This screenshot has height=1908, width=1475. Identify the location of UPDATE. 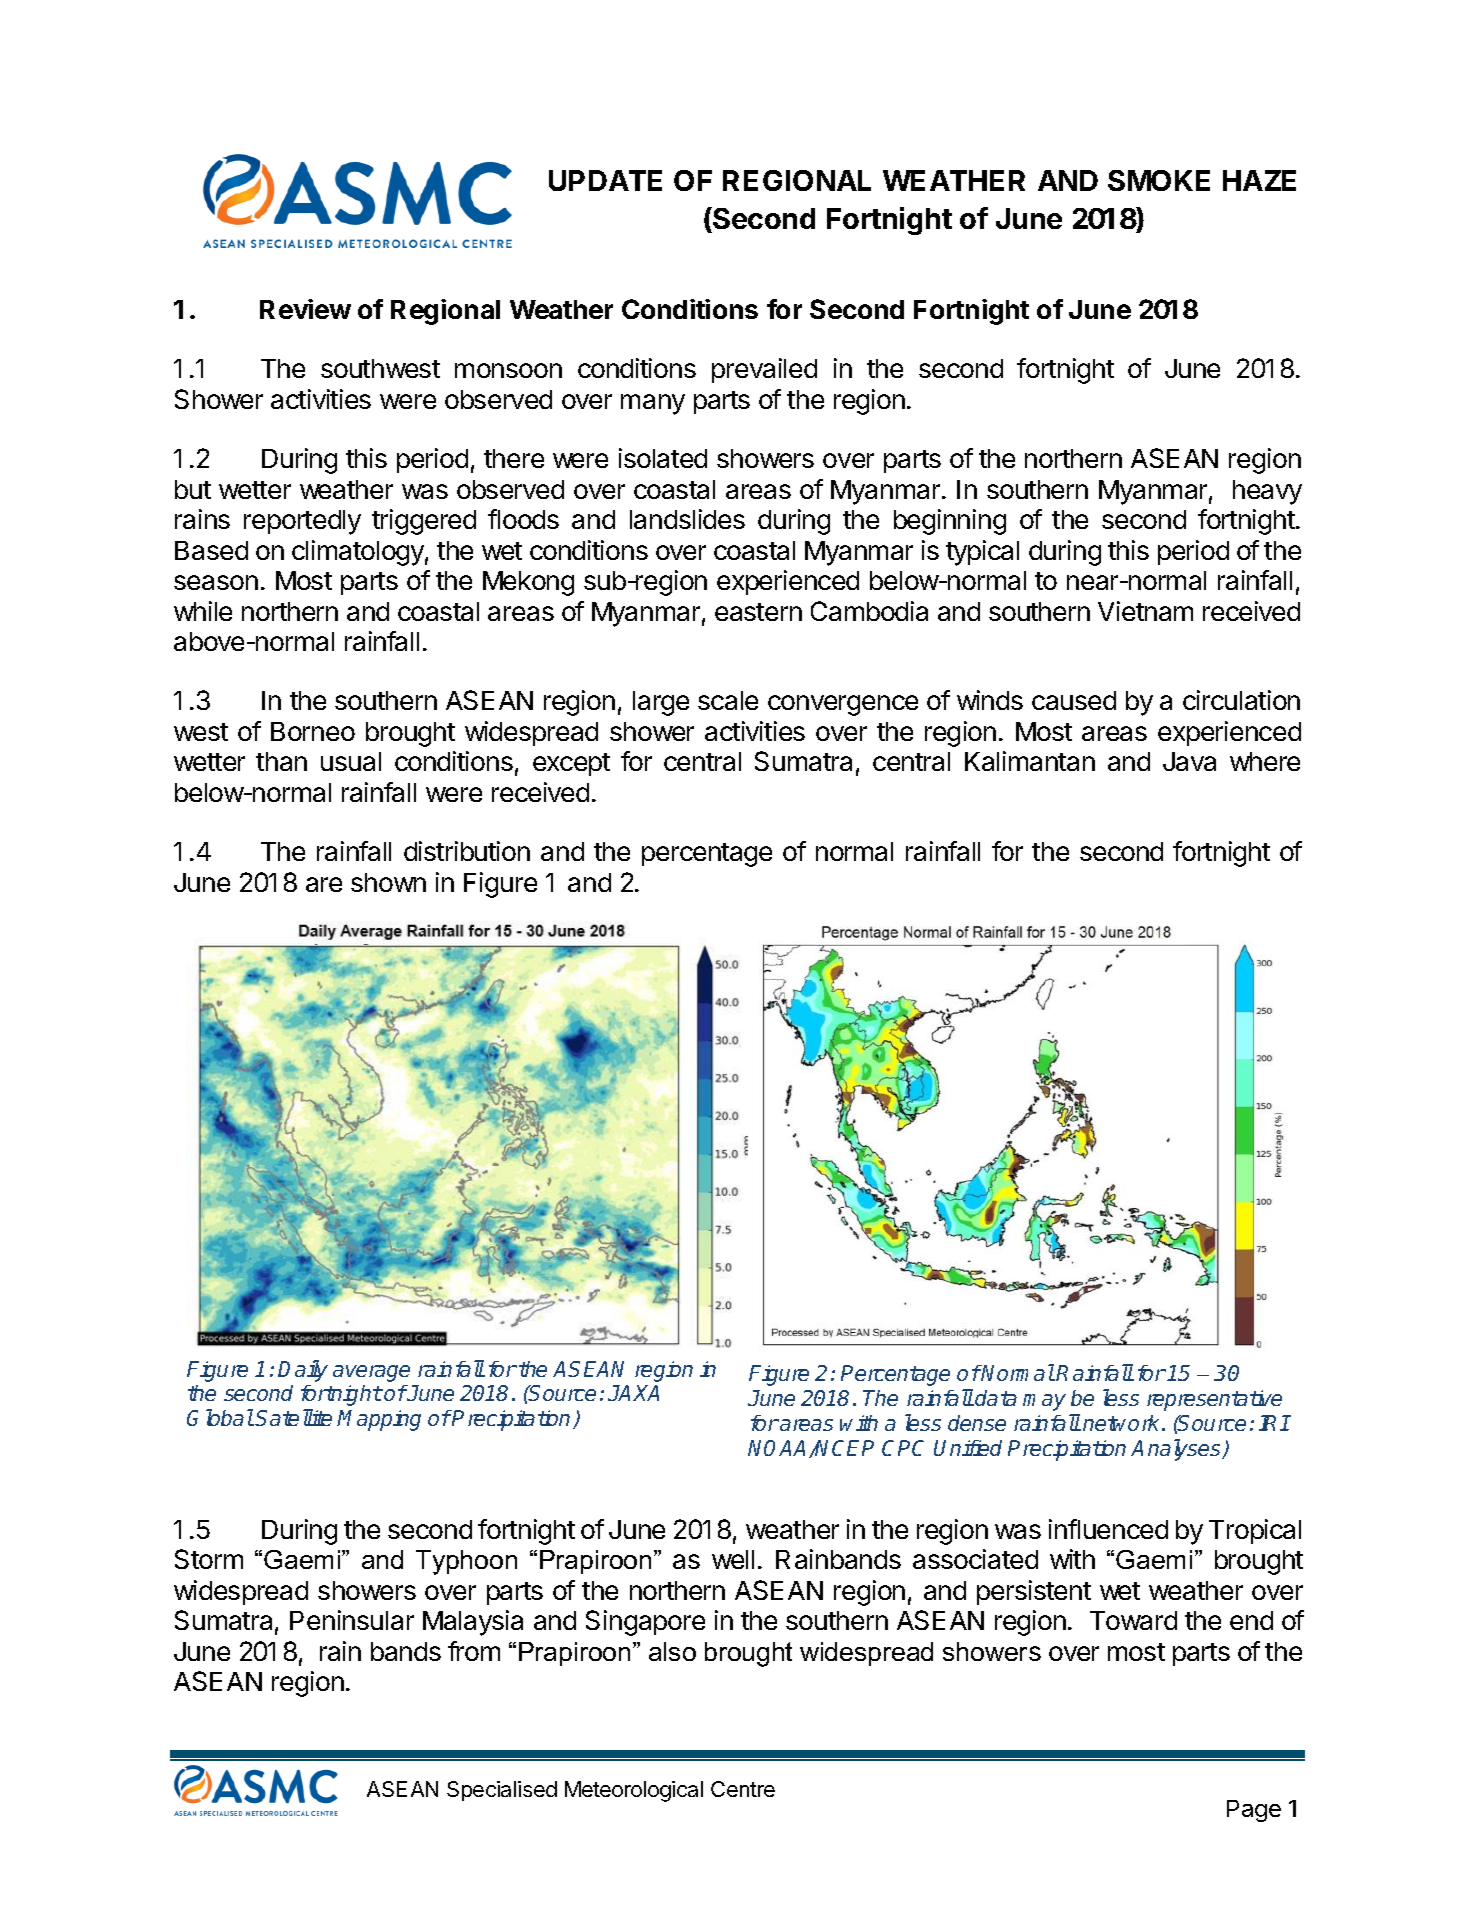
(605, 180).
